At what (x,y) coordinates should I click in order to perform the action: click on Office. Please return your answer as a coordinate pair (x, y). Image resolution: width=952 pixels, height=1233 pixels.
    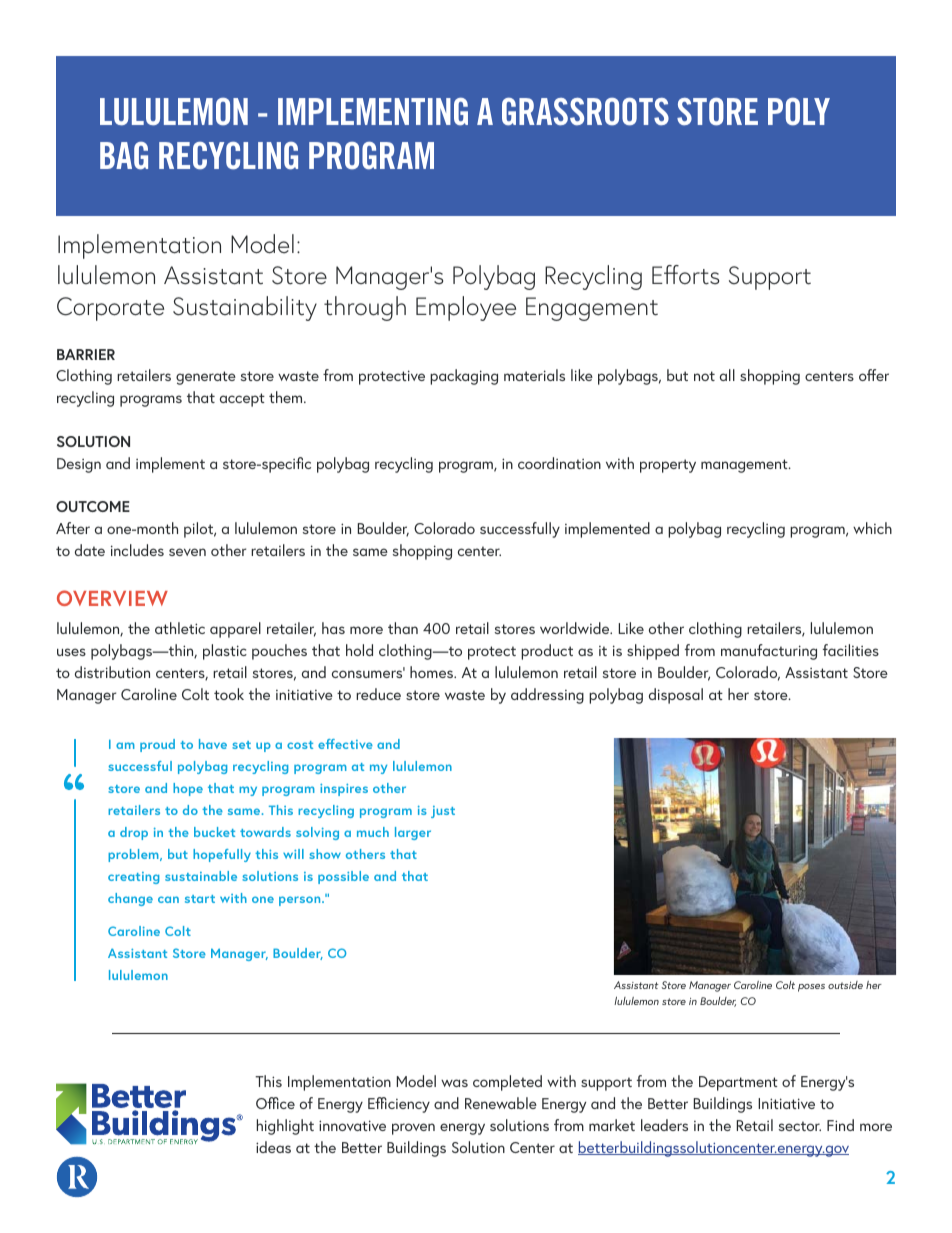
    Looking at the image, I should click on (275, 1103).
